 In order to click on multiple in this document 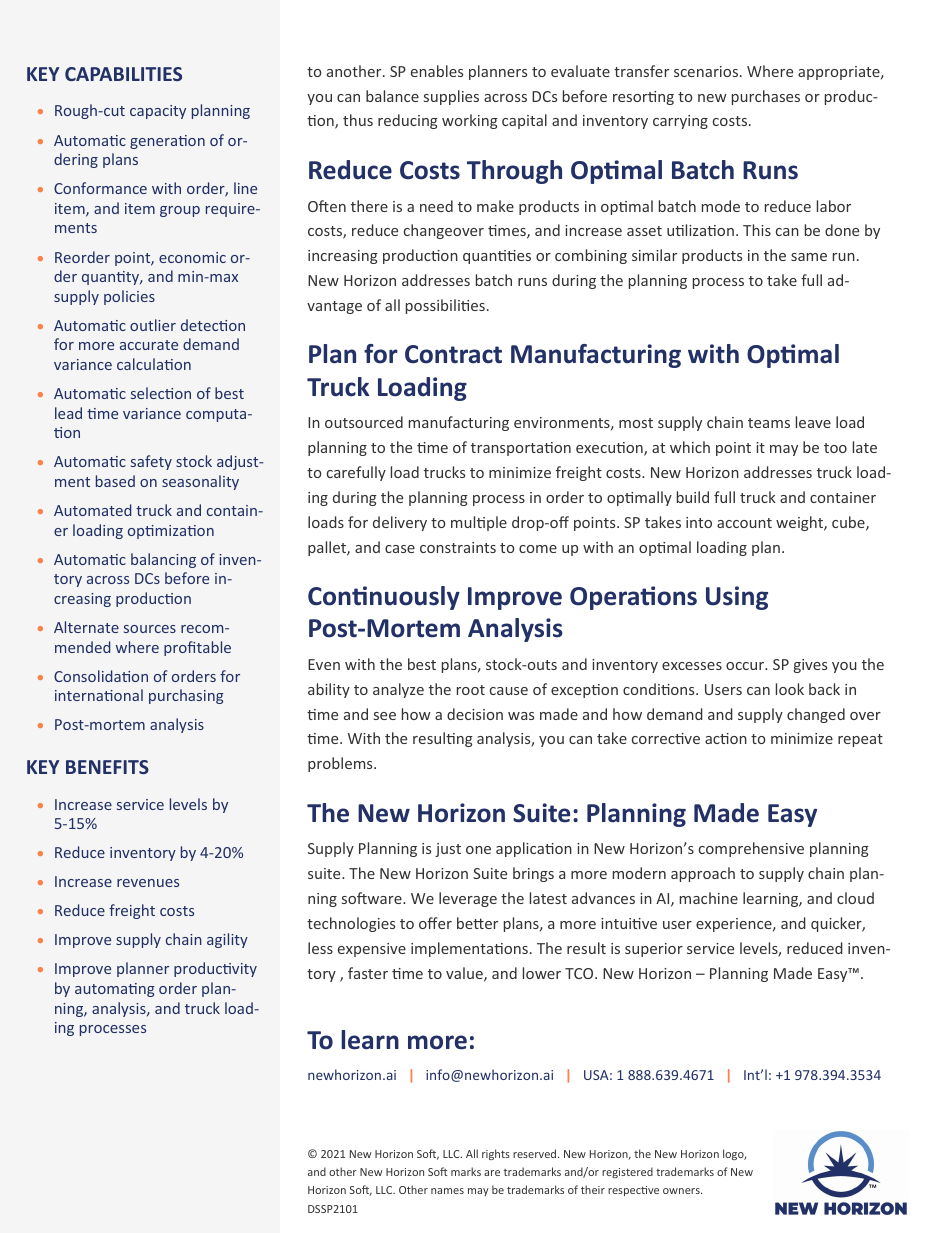, I will do `click(479, 523)`.
